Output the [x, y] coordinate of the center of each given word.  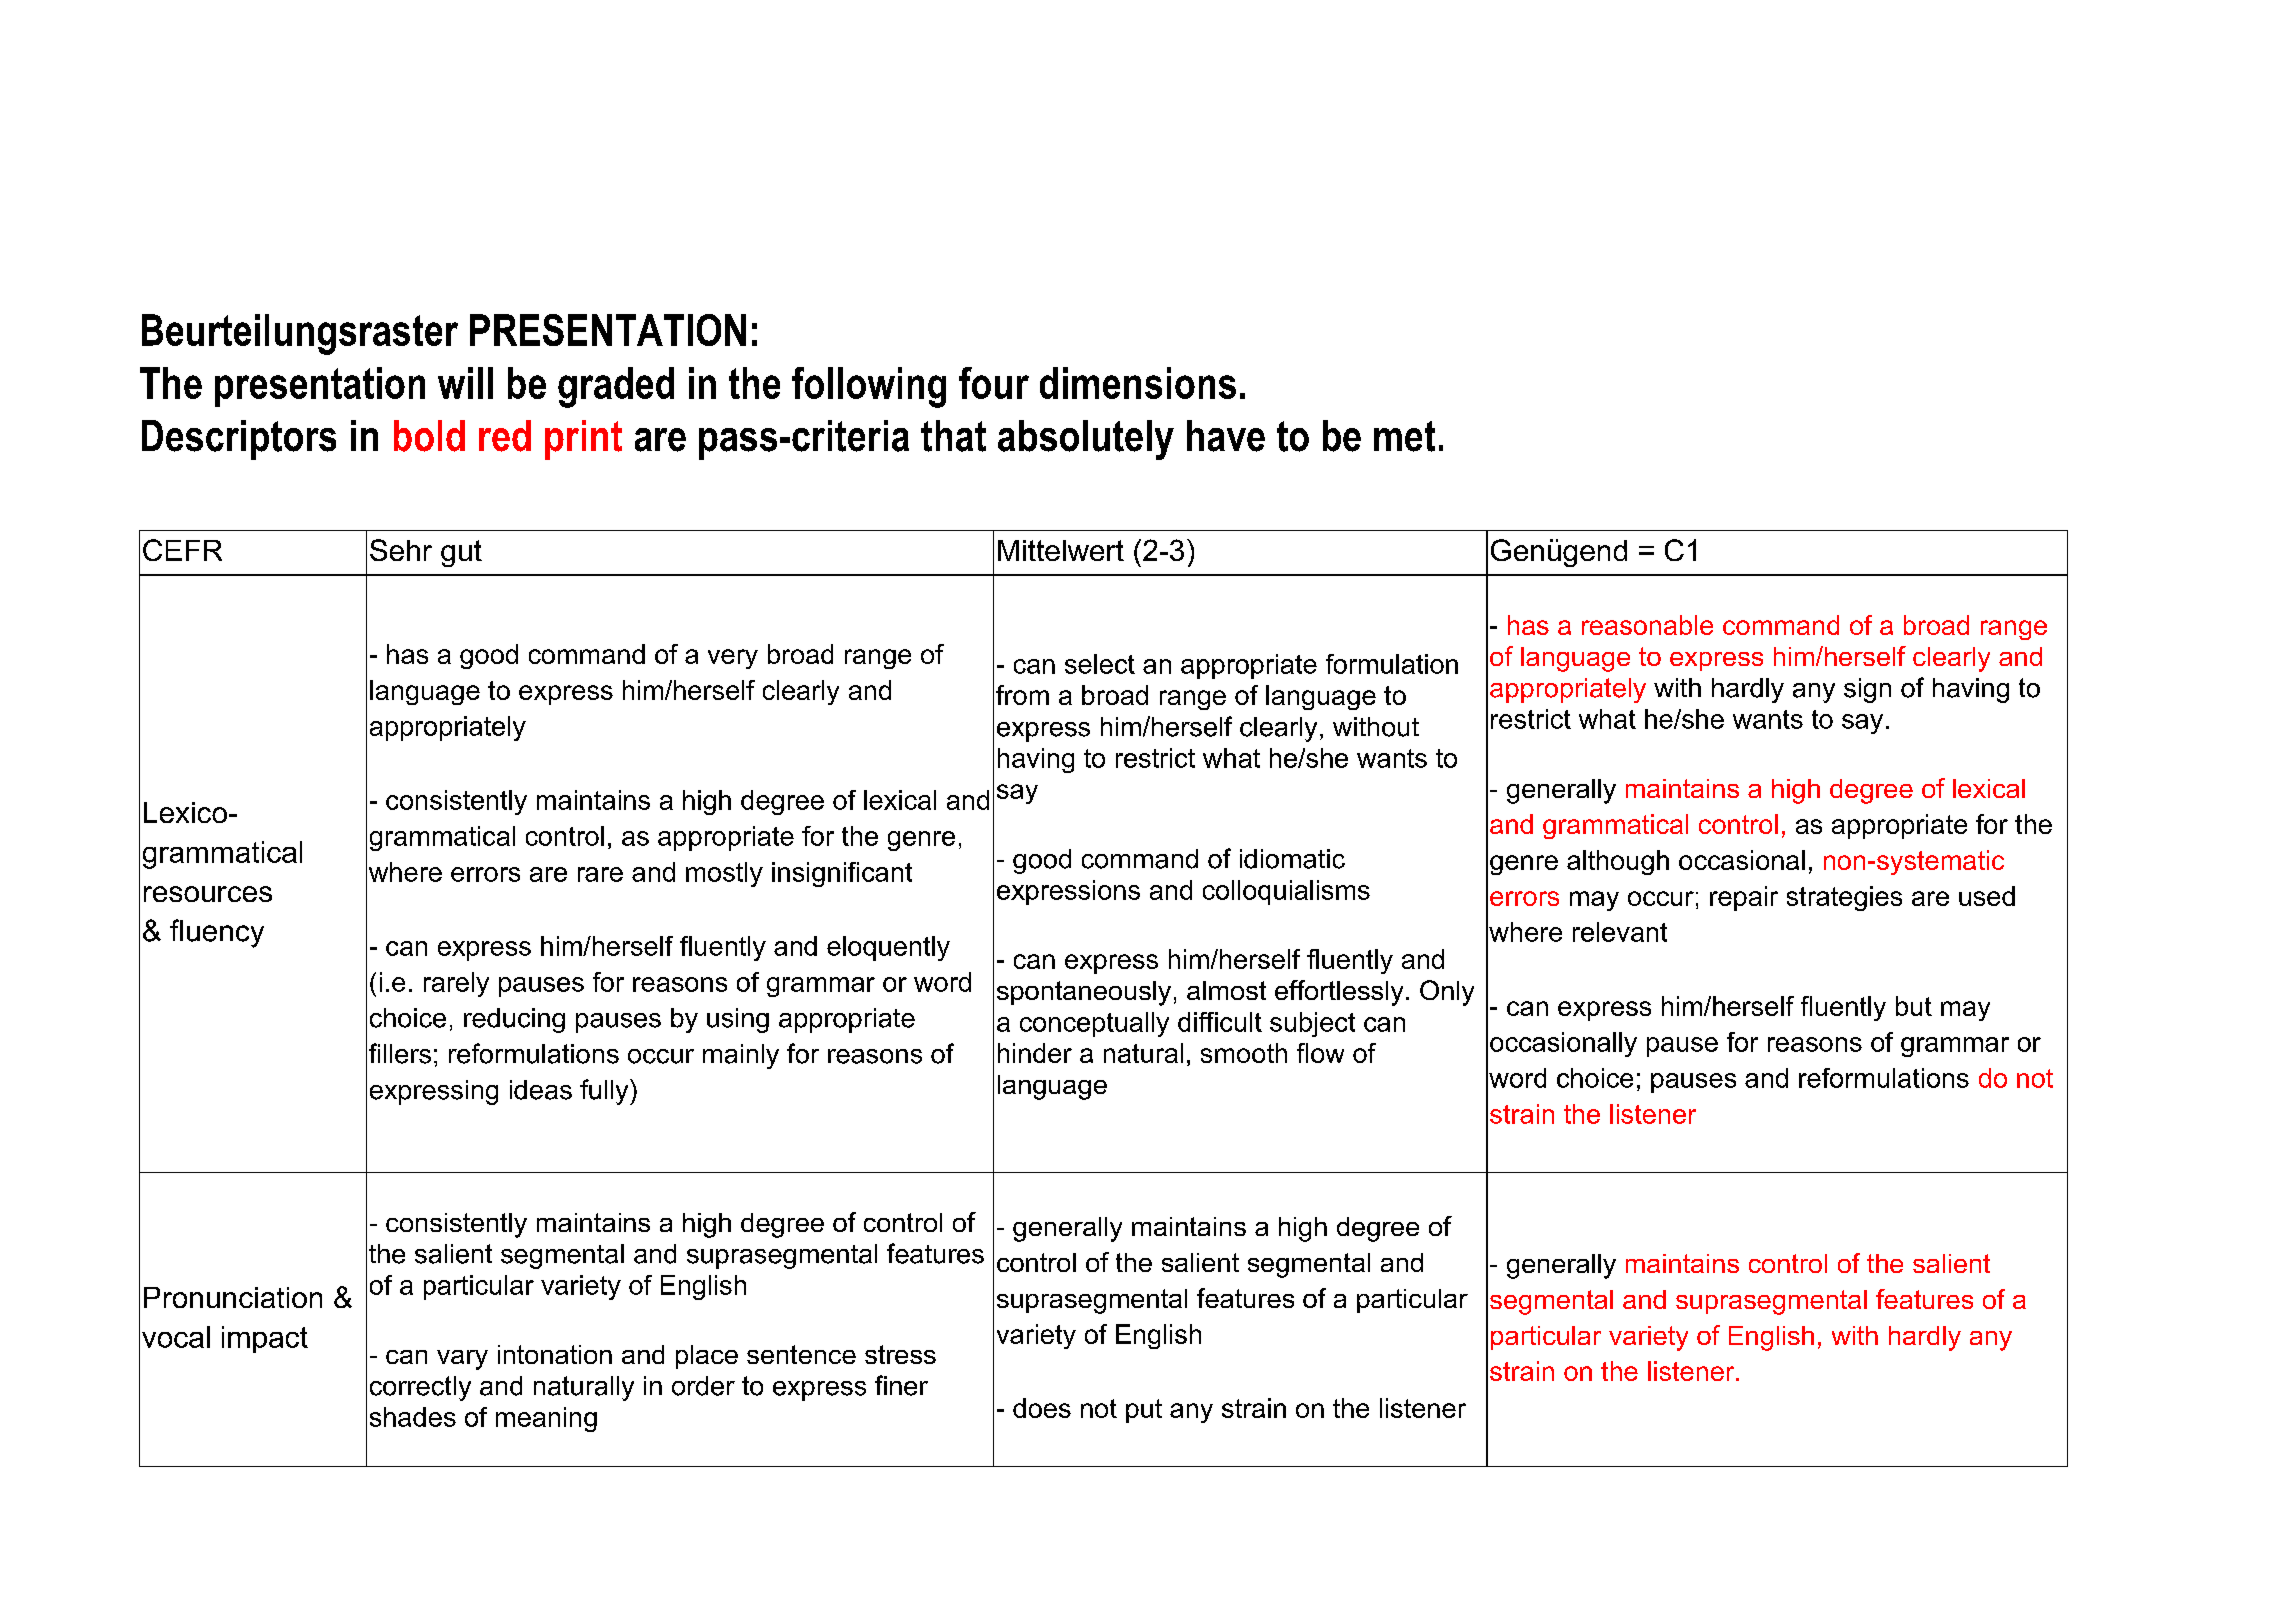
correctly [420, 1388]
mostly [724, 874]
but [1914, 1006]
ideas [541, 1090]
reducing [514, 1020]
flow [1320, 1053]
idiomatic [1292, 859]
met [1404, 436]
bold [429, 436]
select [1100, 664]
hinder [1035, 1053]
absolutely [1086, 440]
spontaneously [1084, 993]
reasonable [1647, 625]
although [1618, 862]
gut [461, 553]
